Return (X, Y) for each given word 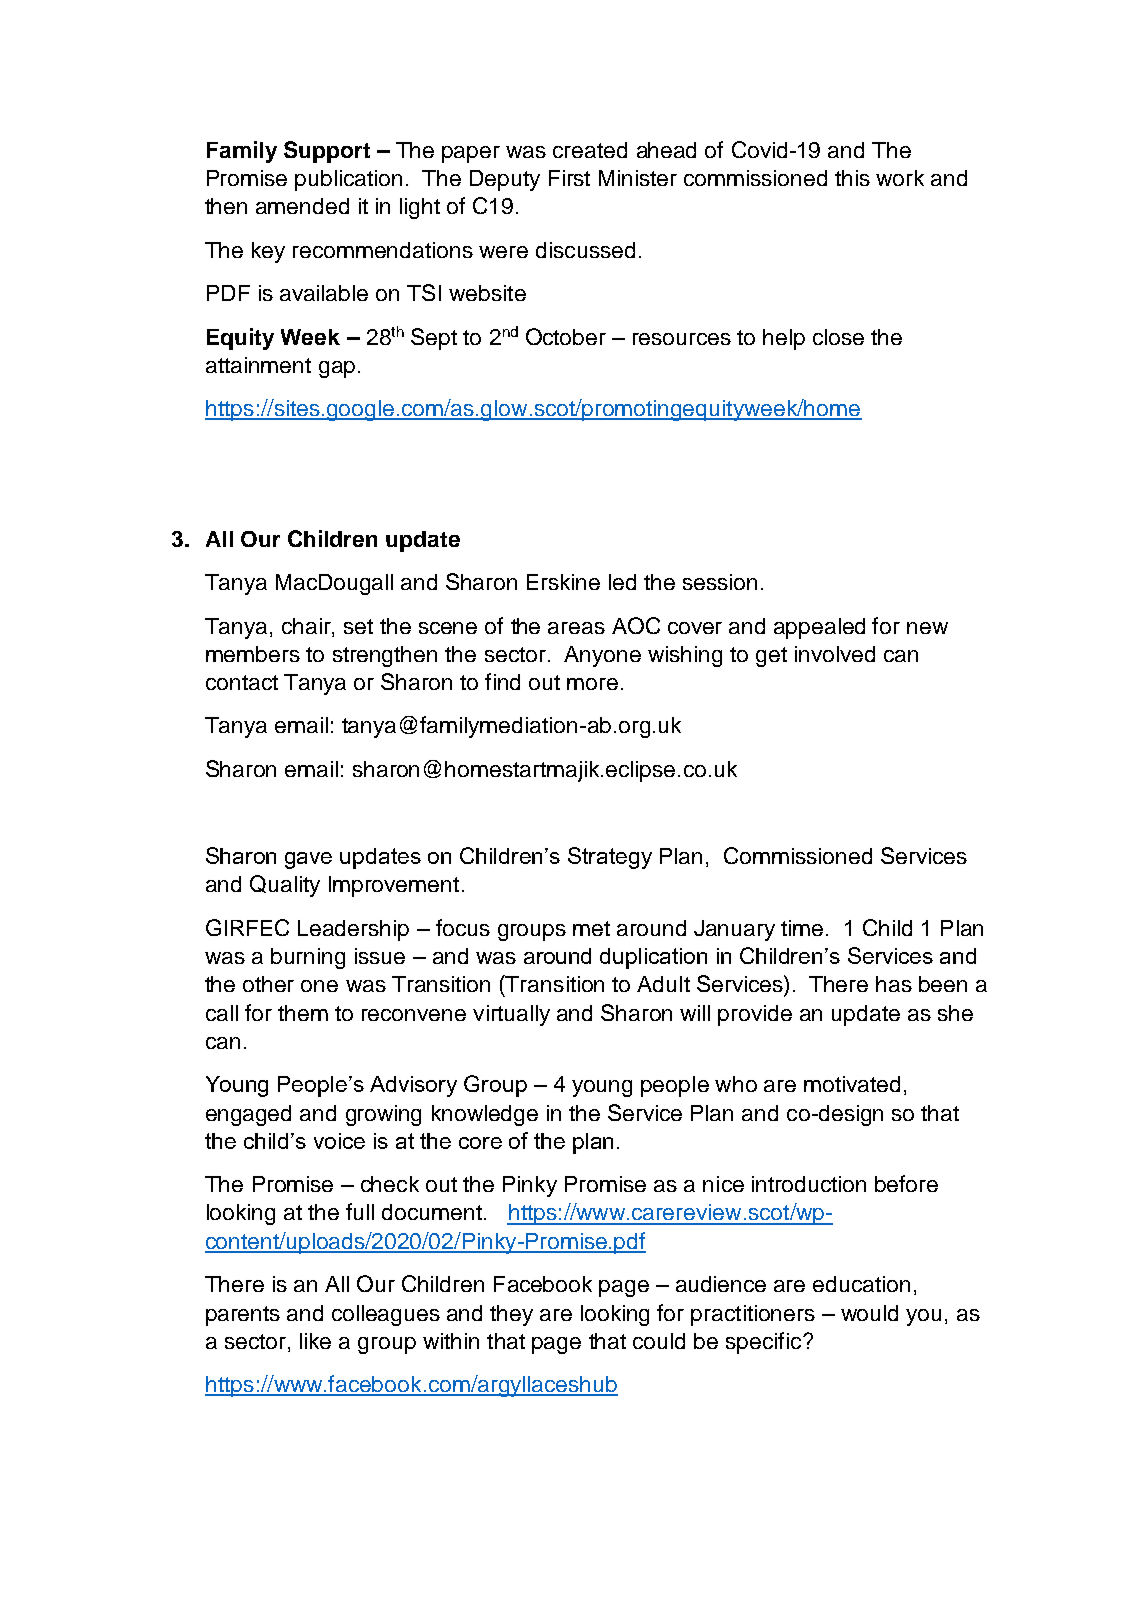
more (592, 684)
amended (302, 206)
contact (242, 682)
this (852, 178)
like (315, 1341)
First (569, 178)
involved (835, 654)
